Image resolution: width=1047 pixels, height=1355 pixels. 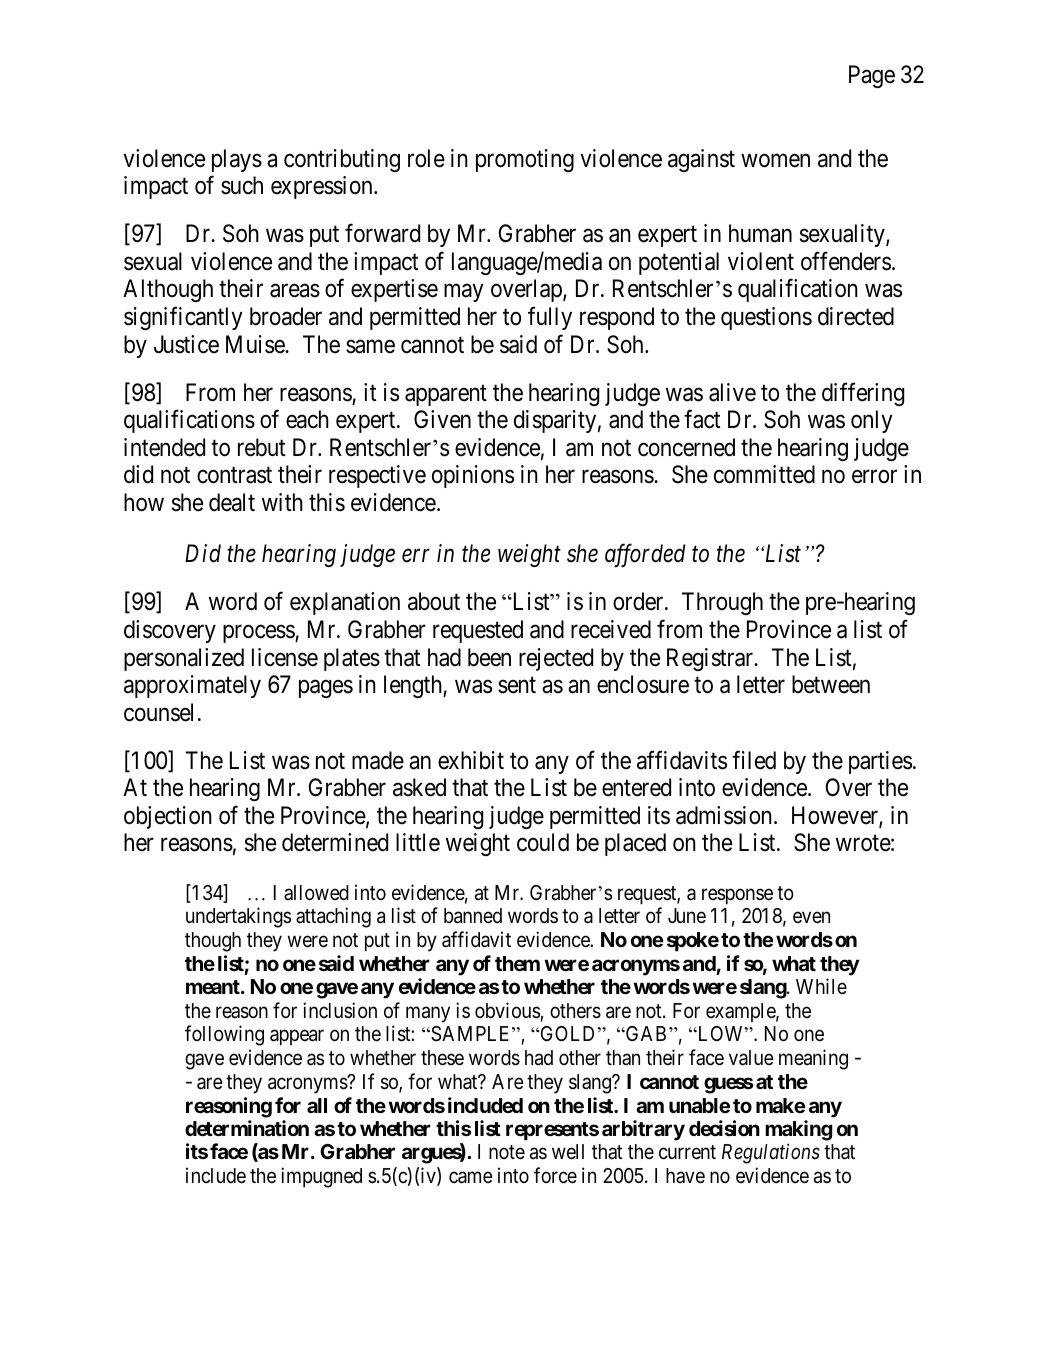 What do you see at coordinates (242, 185) in the document?
I see `such` at bounding box center [242, 185].
